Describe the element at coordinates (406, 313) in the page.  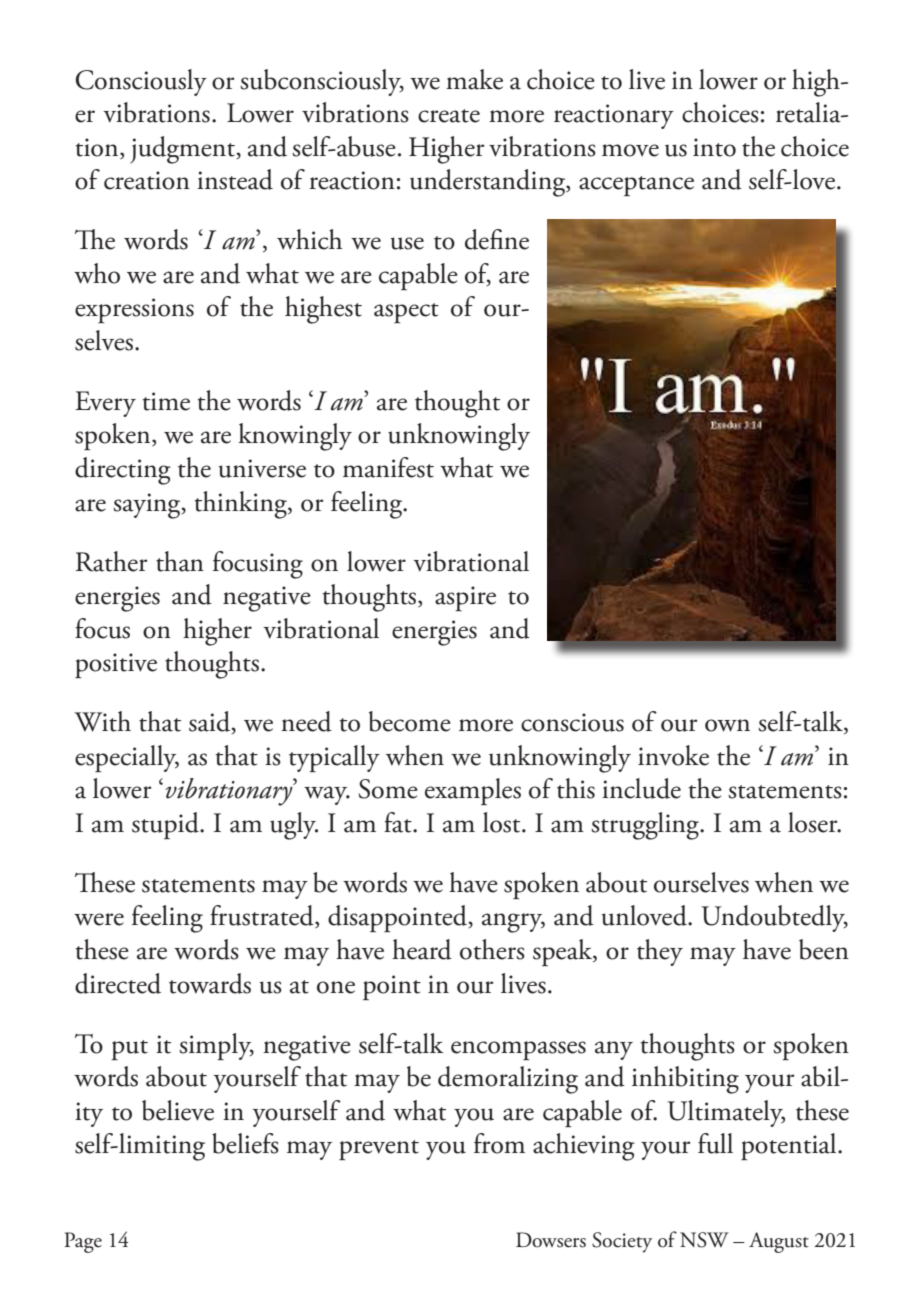
I see `aspect` at that location.
